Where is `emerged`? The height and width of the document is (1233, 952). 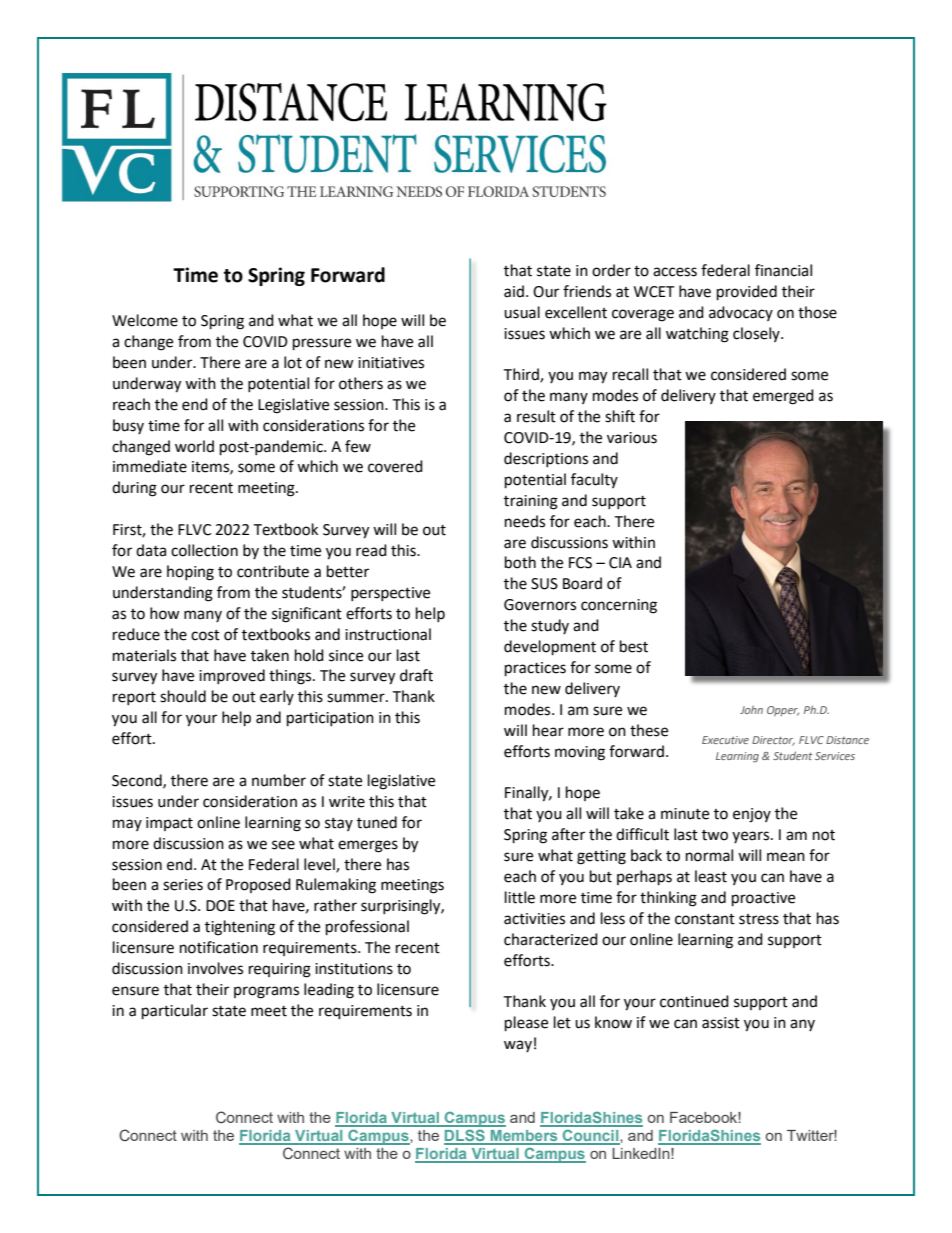
emerged is located at coordinates (783, 397).
